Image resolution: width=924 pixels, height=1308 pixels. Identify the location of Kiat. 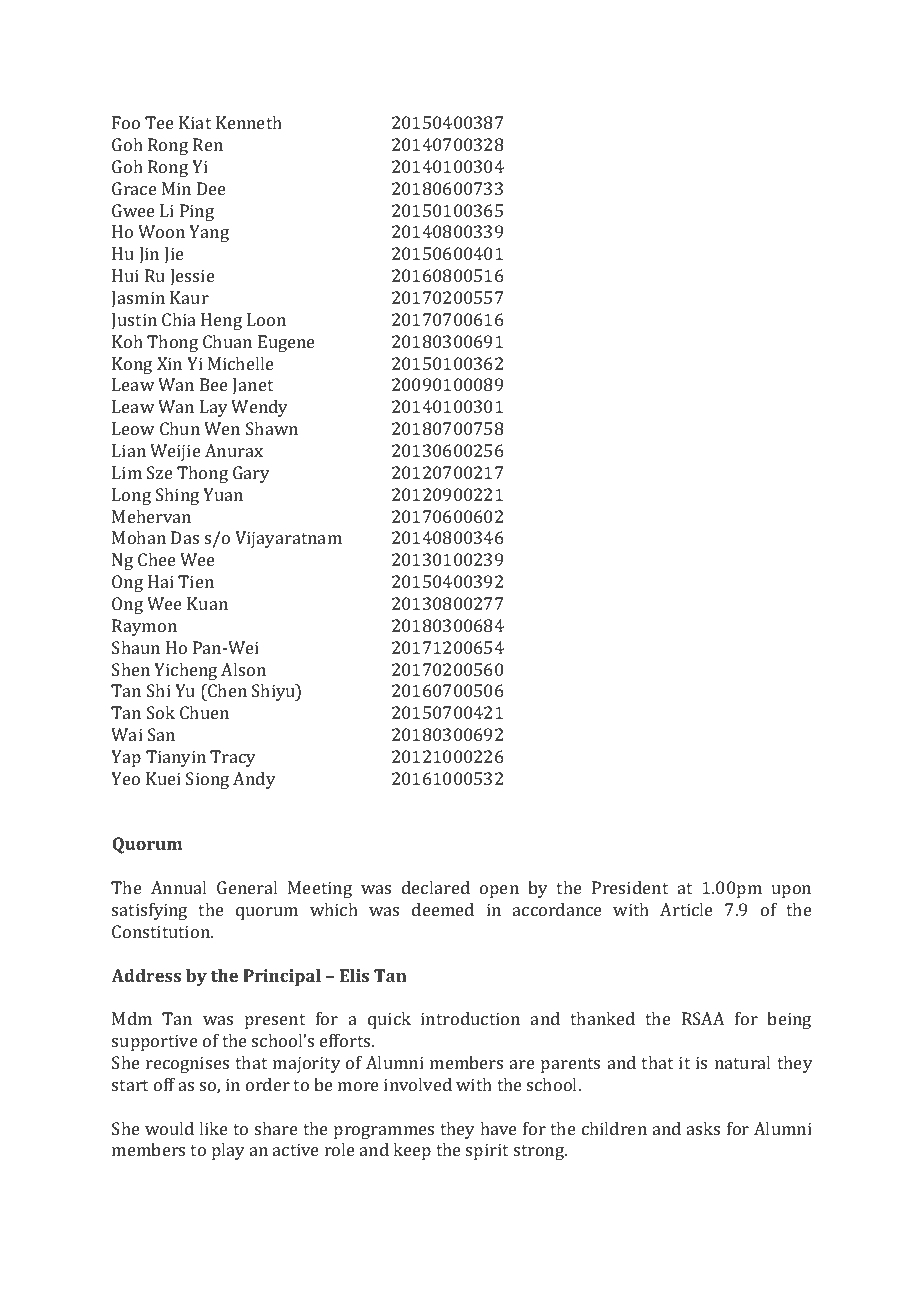
(195, 122).
